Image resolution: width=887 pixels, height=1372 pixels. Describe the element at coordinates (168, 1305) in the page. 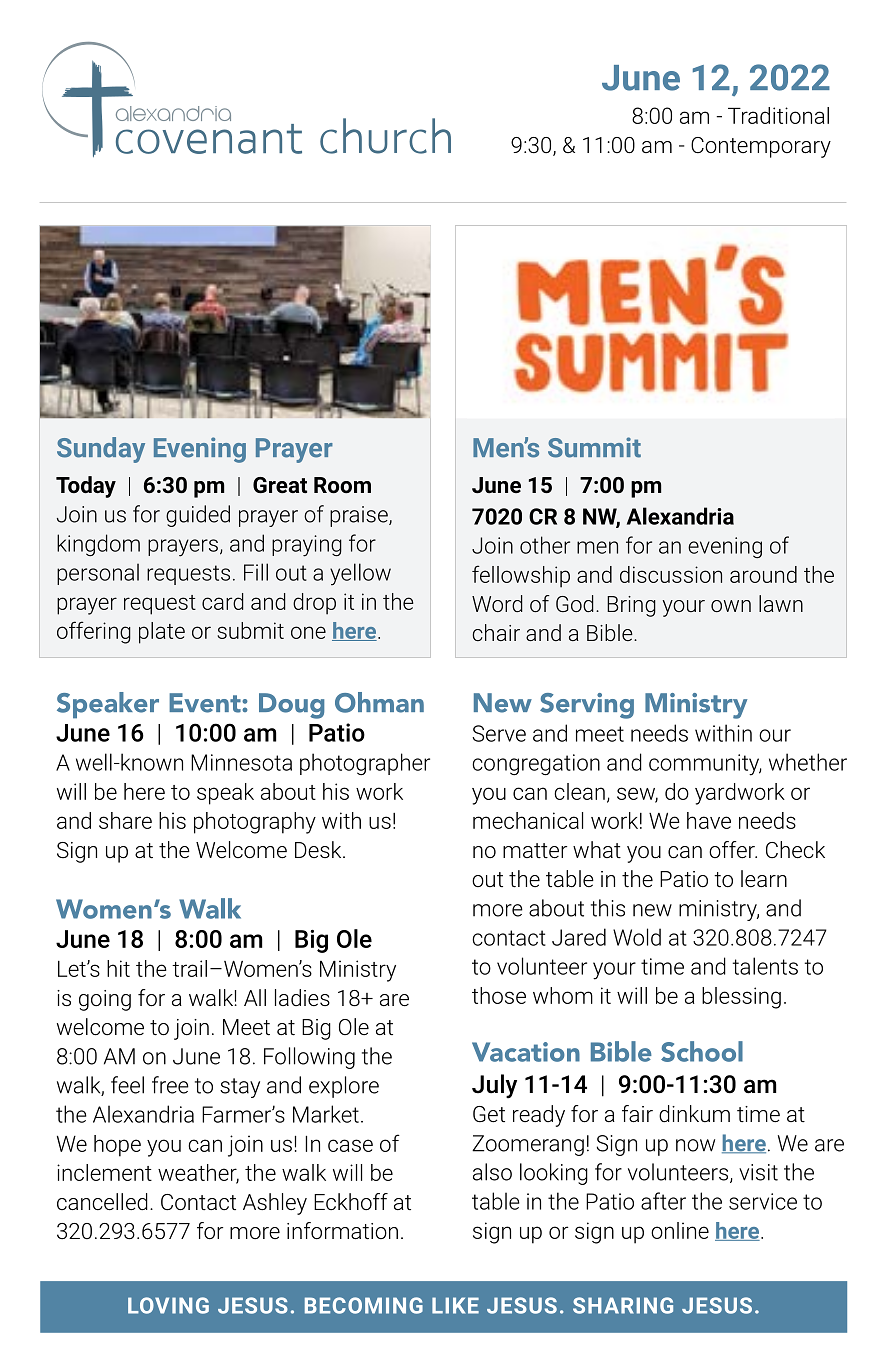

I see `LOVING` at that location.
